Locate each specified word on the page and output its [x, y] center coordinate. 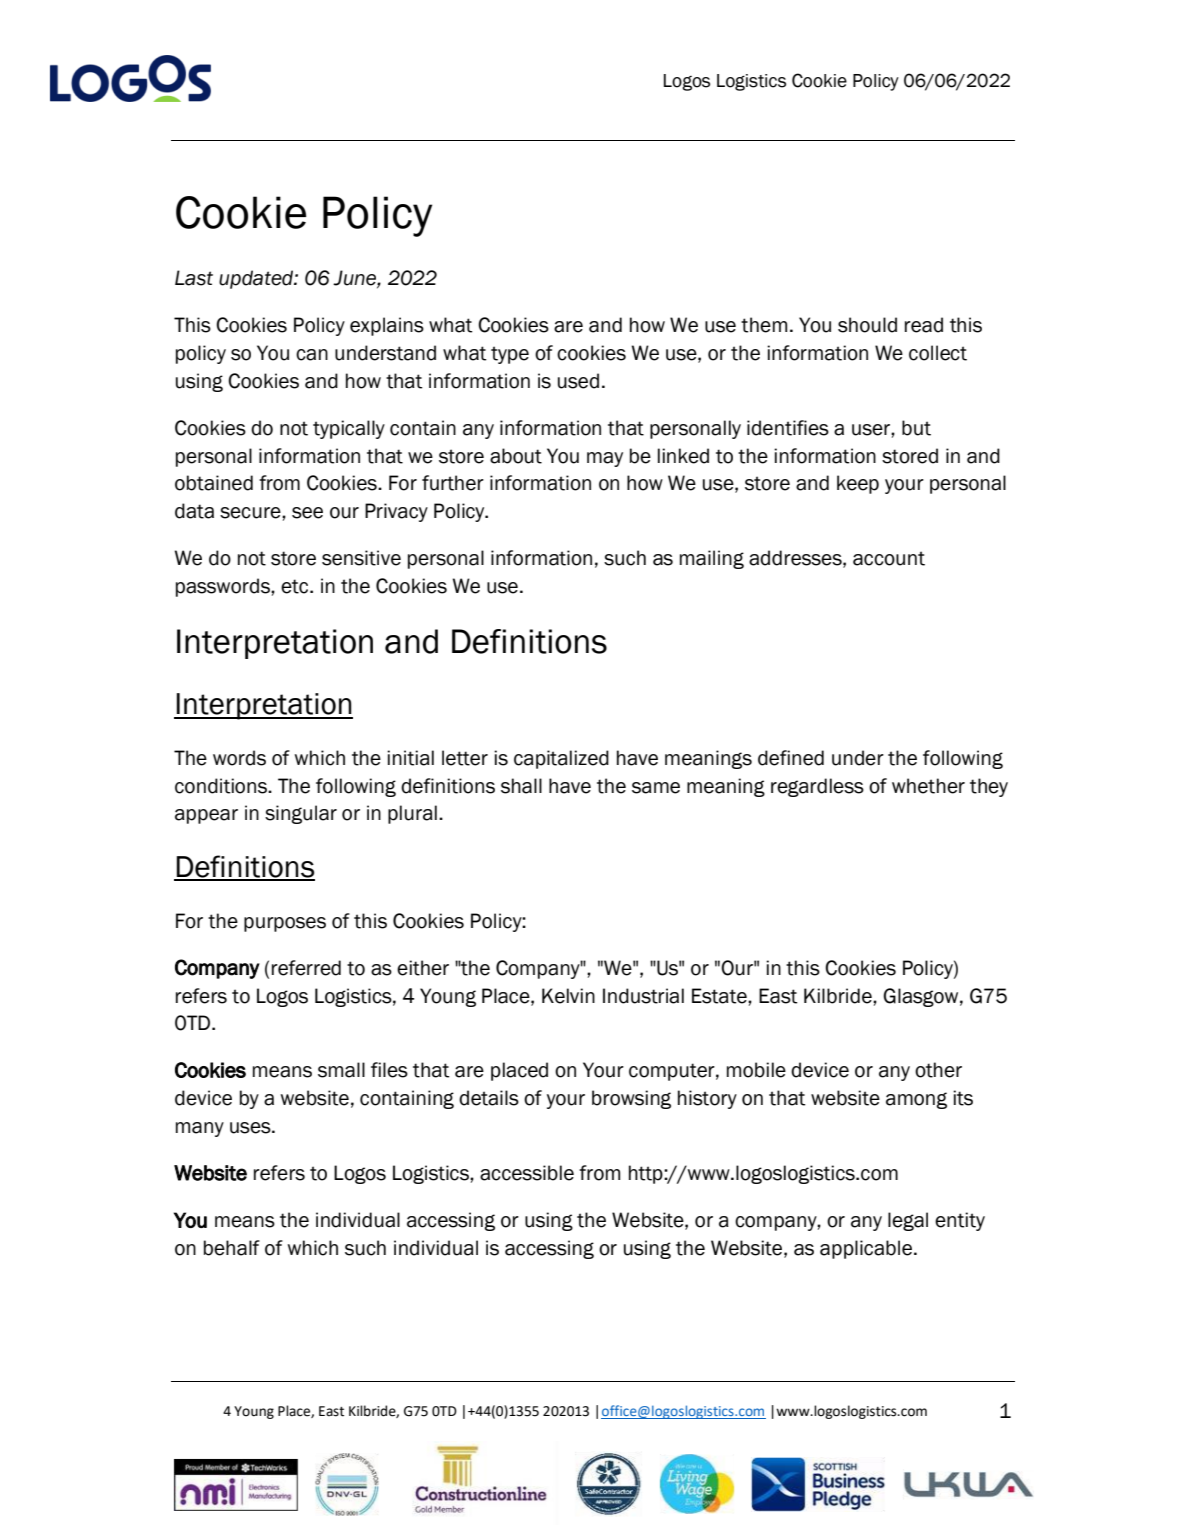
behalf [232, 1248]
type [510, 355]
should [867, 325]
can [312, 355]
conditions [222, 786]
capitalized [561, 759]
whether [928, 786]
